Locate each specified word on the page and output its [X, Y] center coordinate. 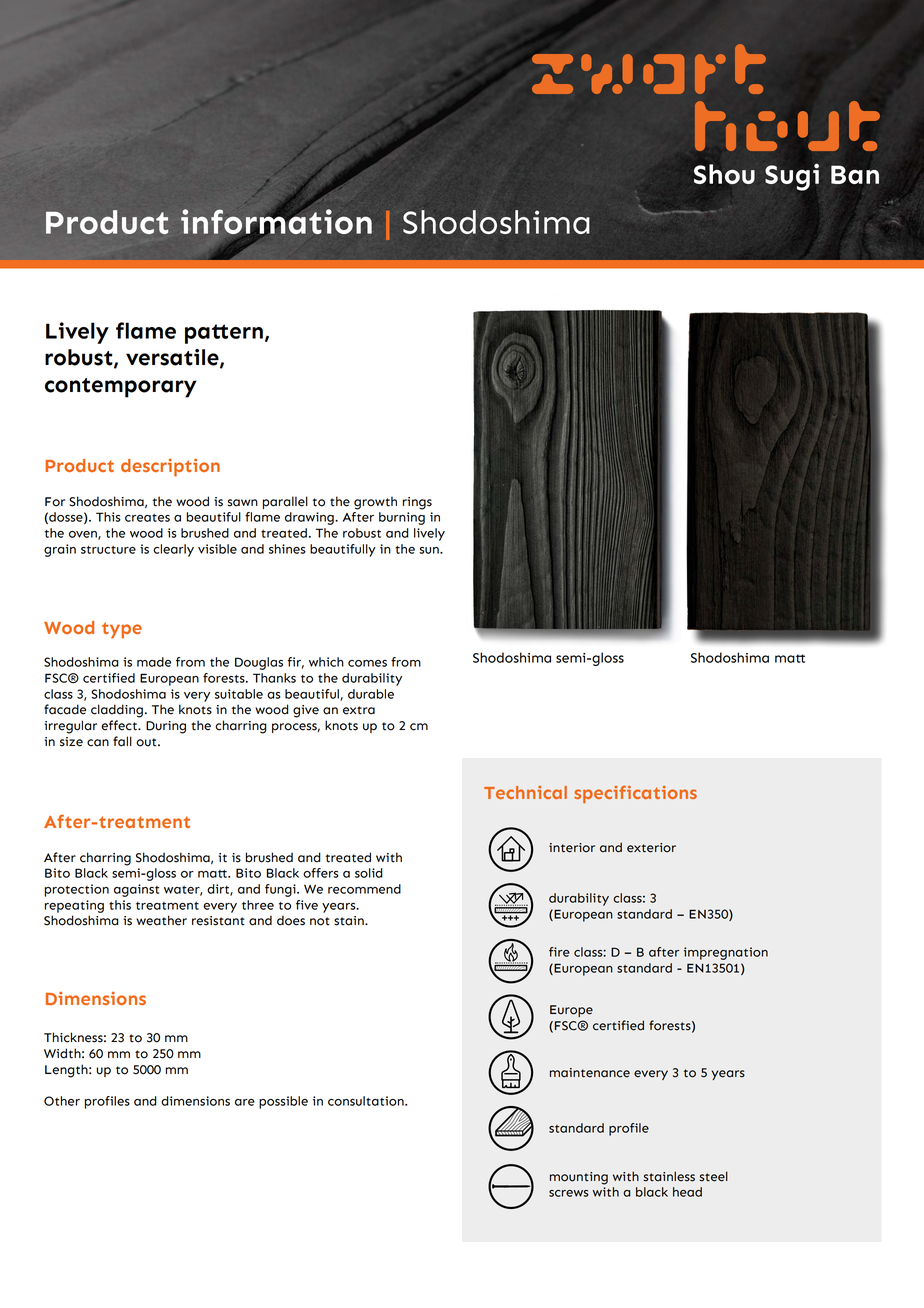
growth [375, 503]
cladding [117, 711]
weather [161, 920]
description [170, 467]
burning [402, 518]
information [276, 222]
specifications [635, 794]
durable [371, 694]
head [687, 1192]
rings [417, 503]
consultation [367, 1101]
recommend [364, 889]
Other [62, 1101]
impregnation [726, 953]
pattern [224, 334]
